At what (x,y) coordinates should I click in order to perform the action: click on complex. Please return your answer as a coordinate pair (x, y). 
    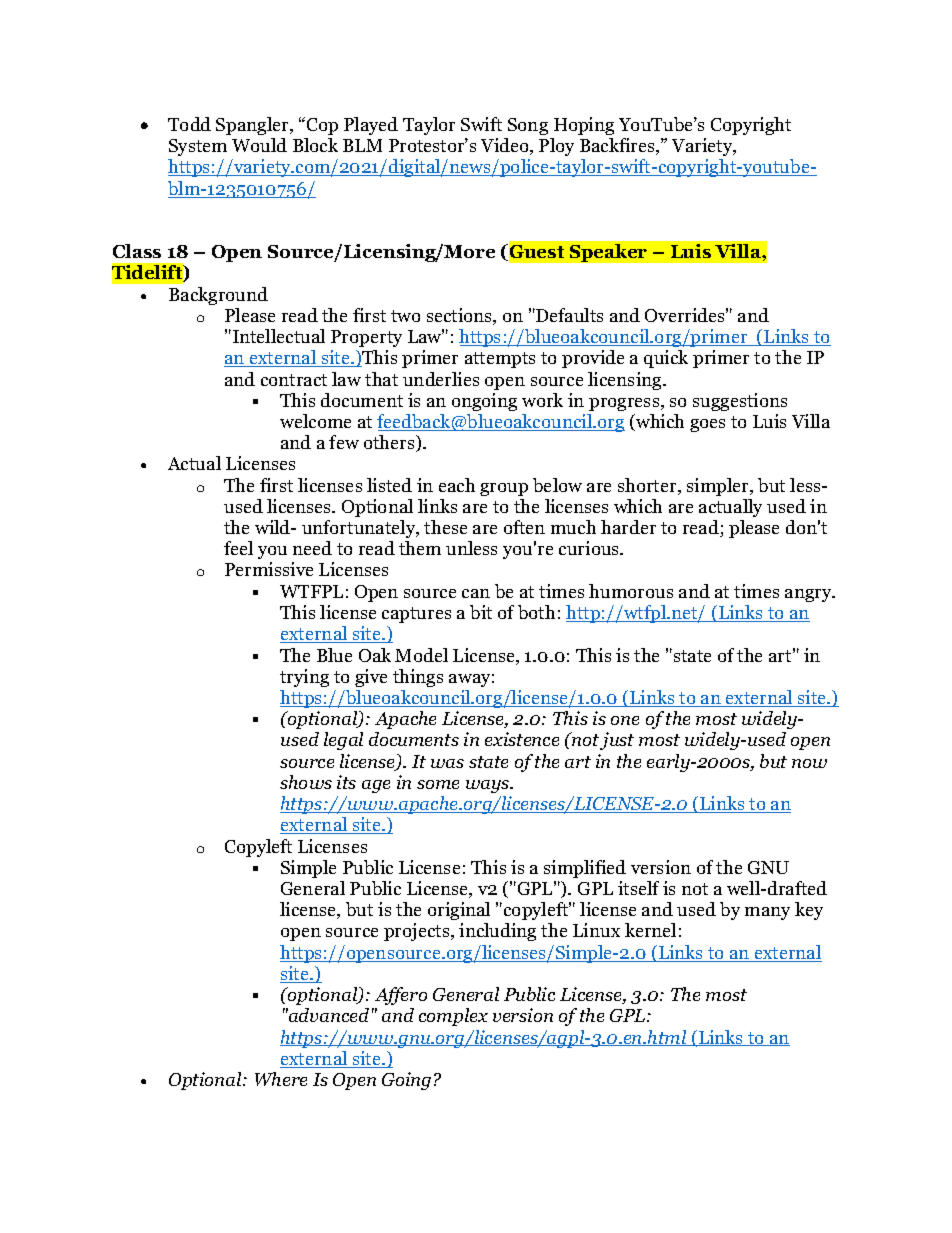
    Looking at the image, I should click on (453, 1017).
